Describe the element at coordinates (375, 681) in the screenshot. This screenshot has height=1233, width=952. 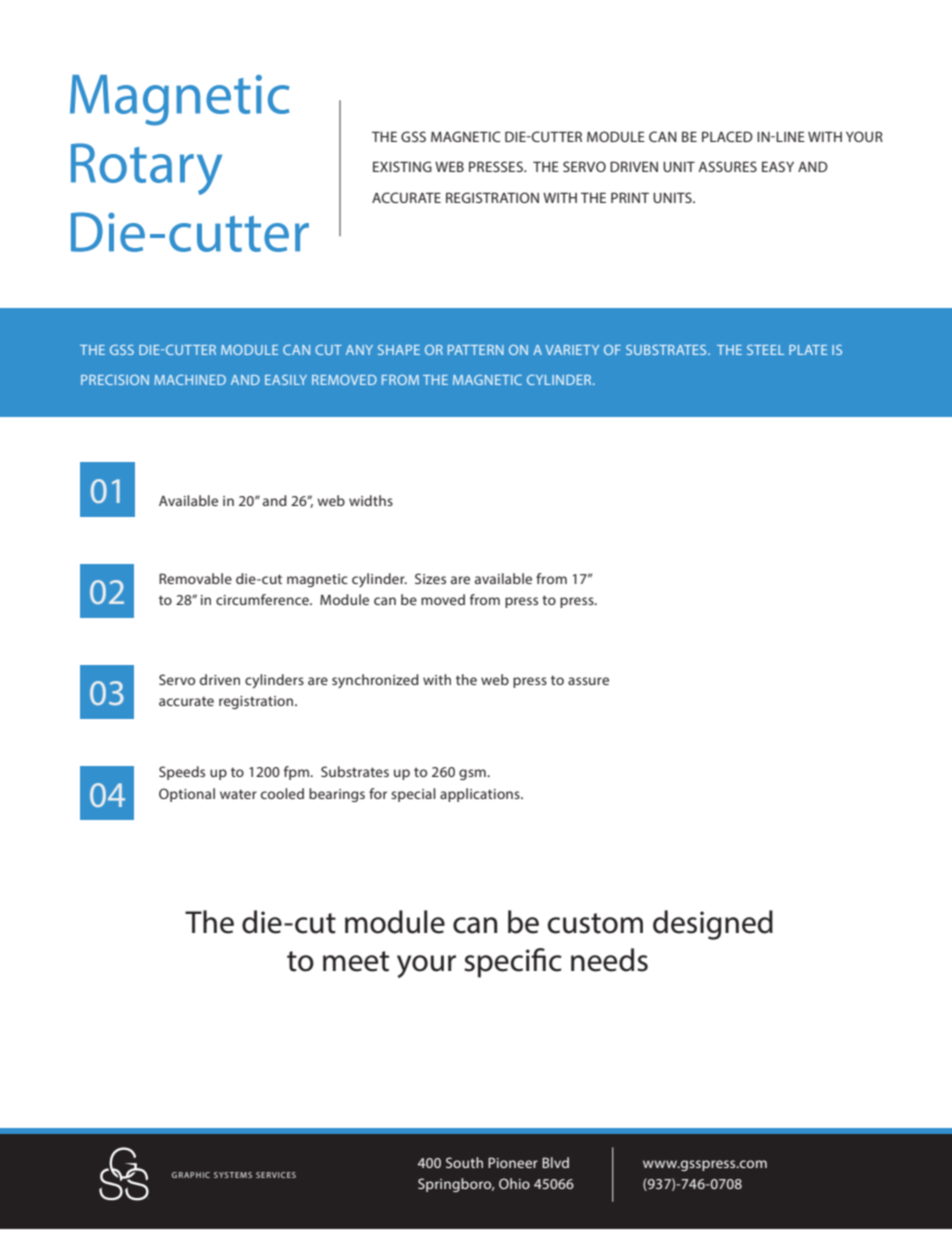
I see `synchronized` at that location.
